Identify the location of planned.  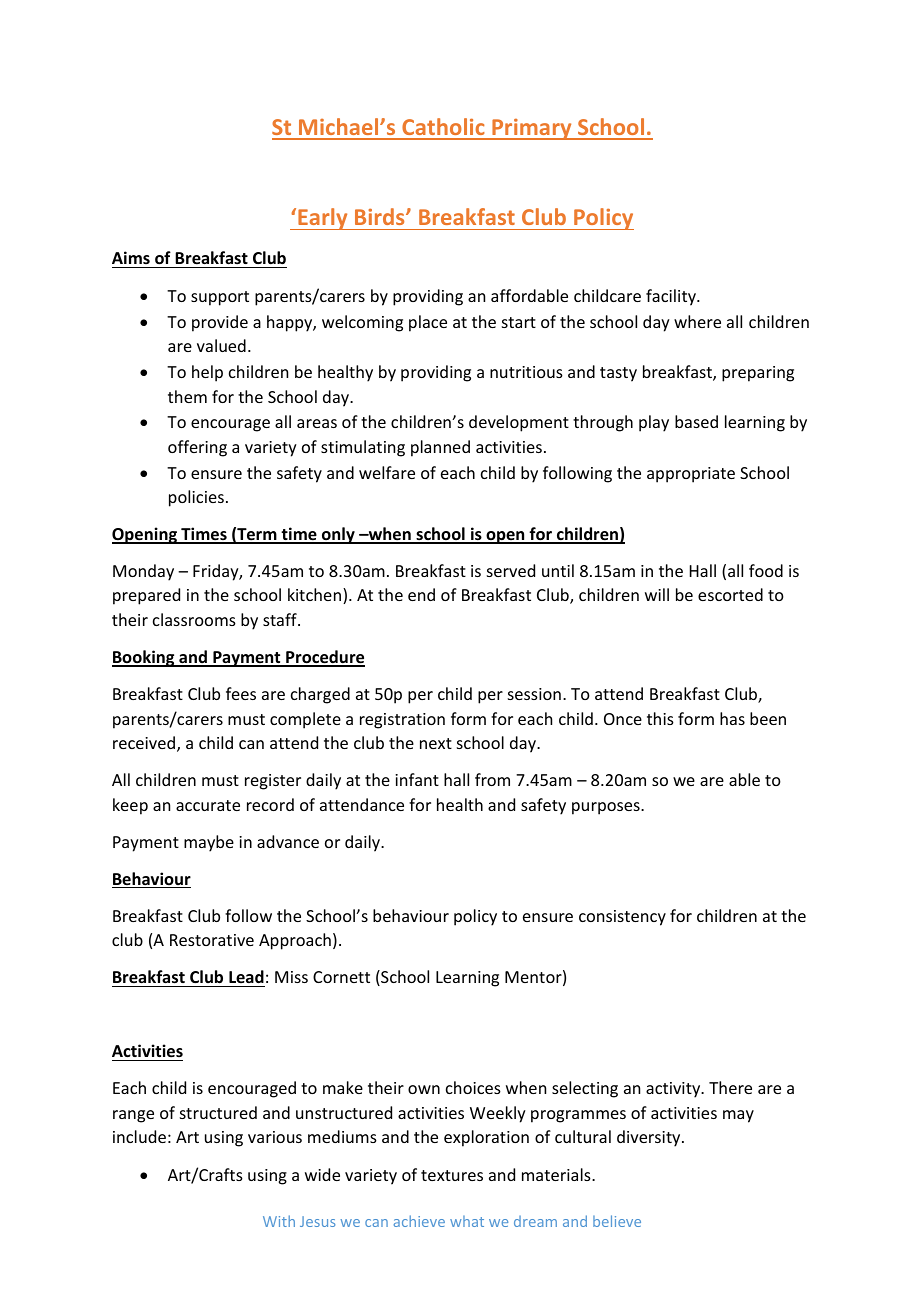
(440, 448).
